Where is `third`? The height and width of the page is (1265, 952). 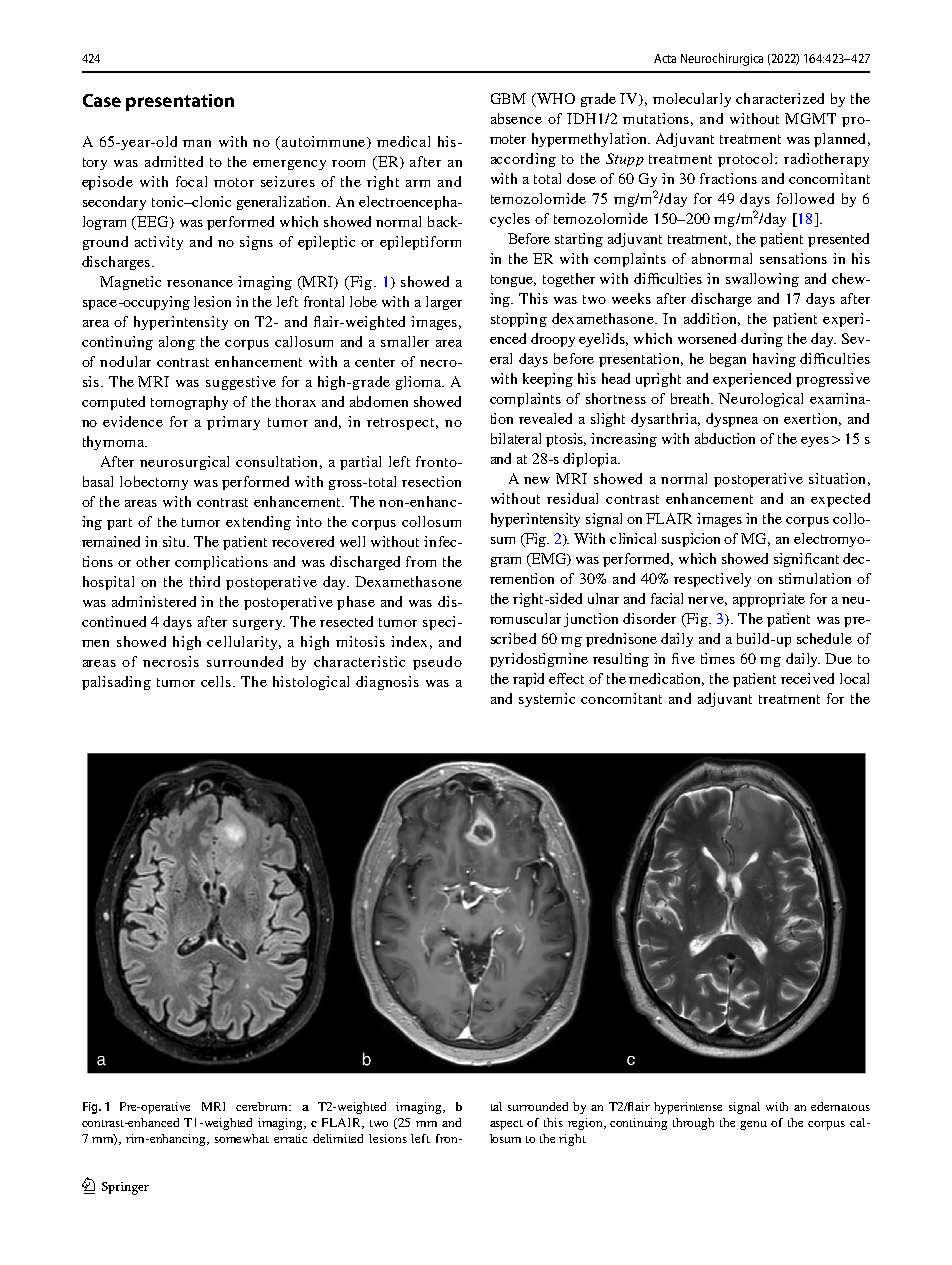
third is located at coordinates (205, 581).
